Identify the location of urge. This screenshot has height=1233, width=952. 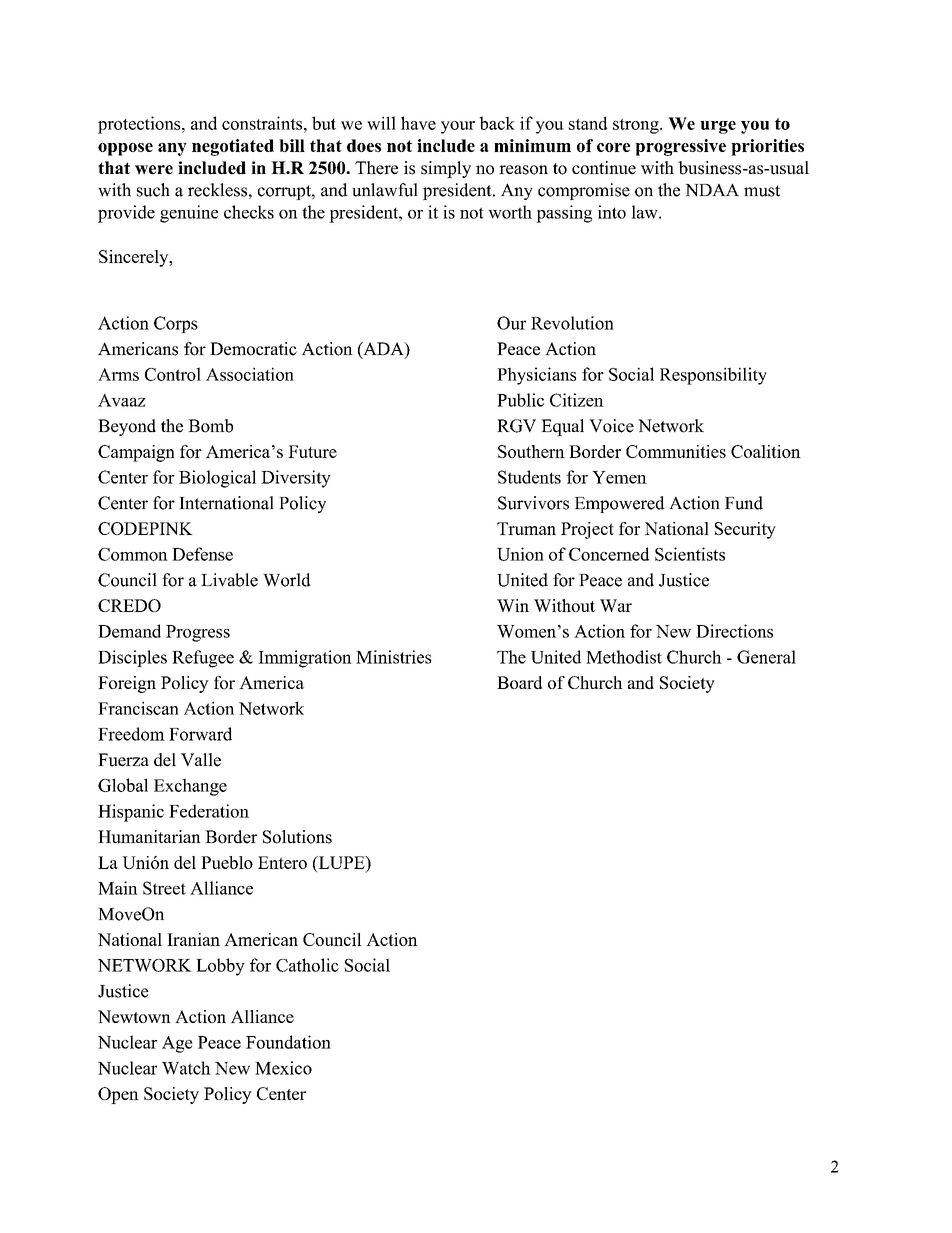
(718, 127).
